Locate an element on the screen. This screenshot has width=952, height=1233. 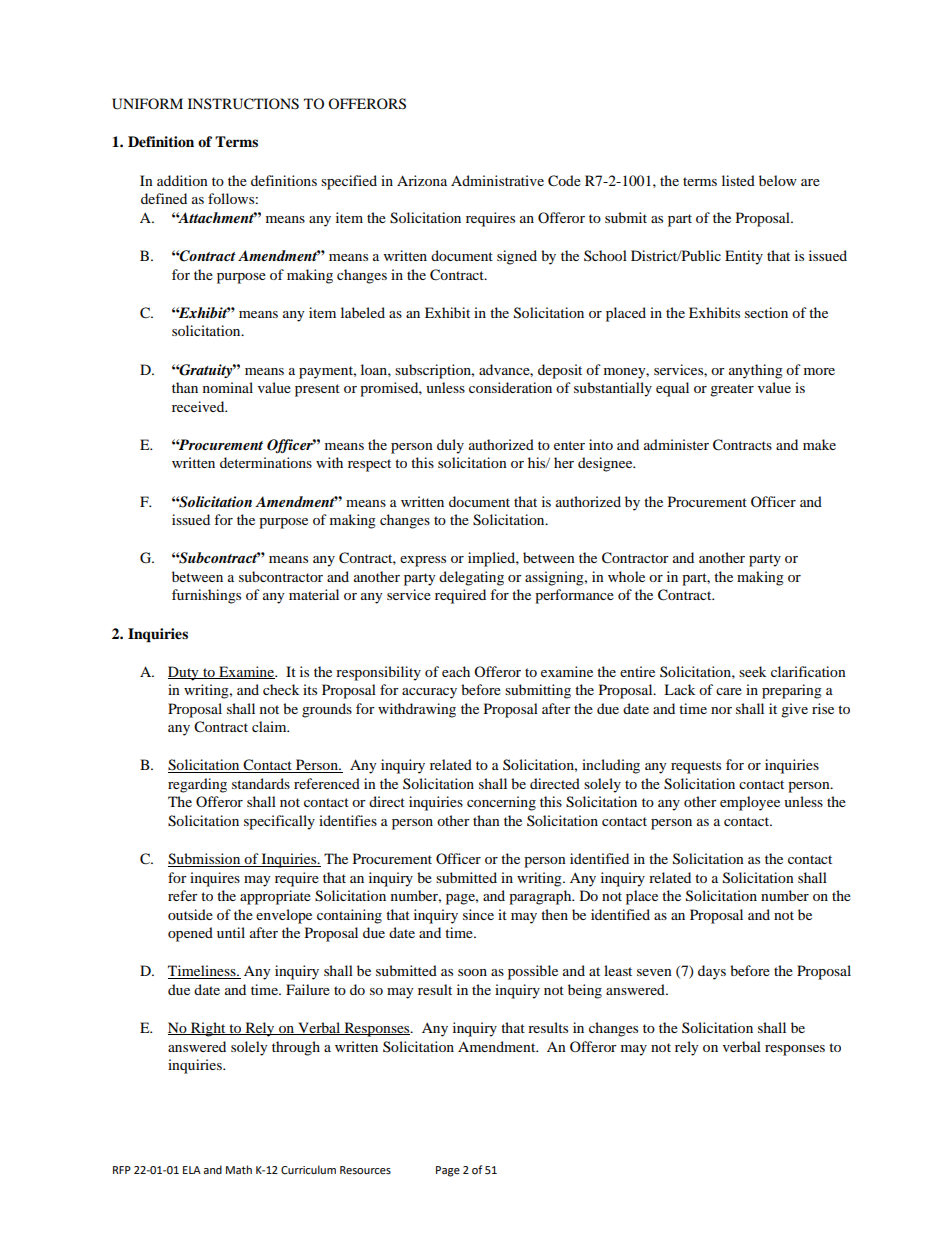
Duty is located at coordinates (184, 673).
